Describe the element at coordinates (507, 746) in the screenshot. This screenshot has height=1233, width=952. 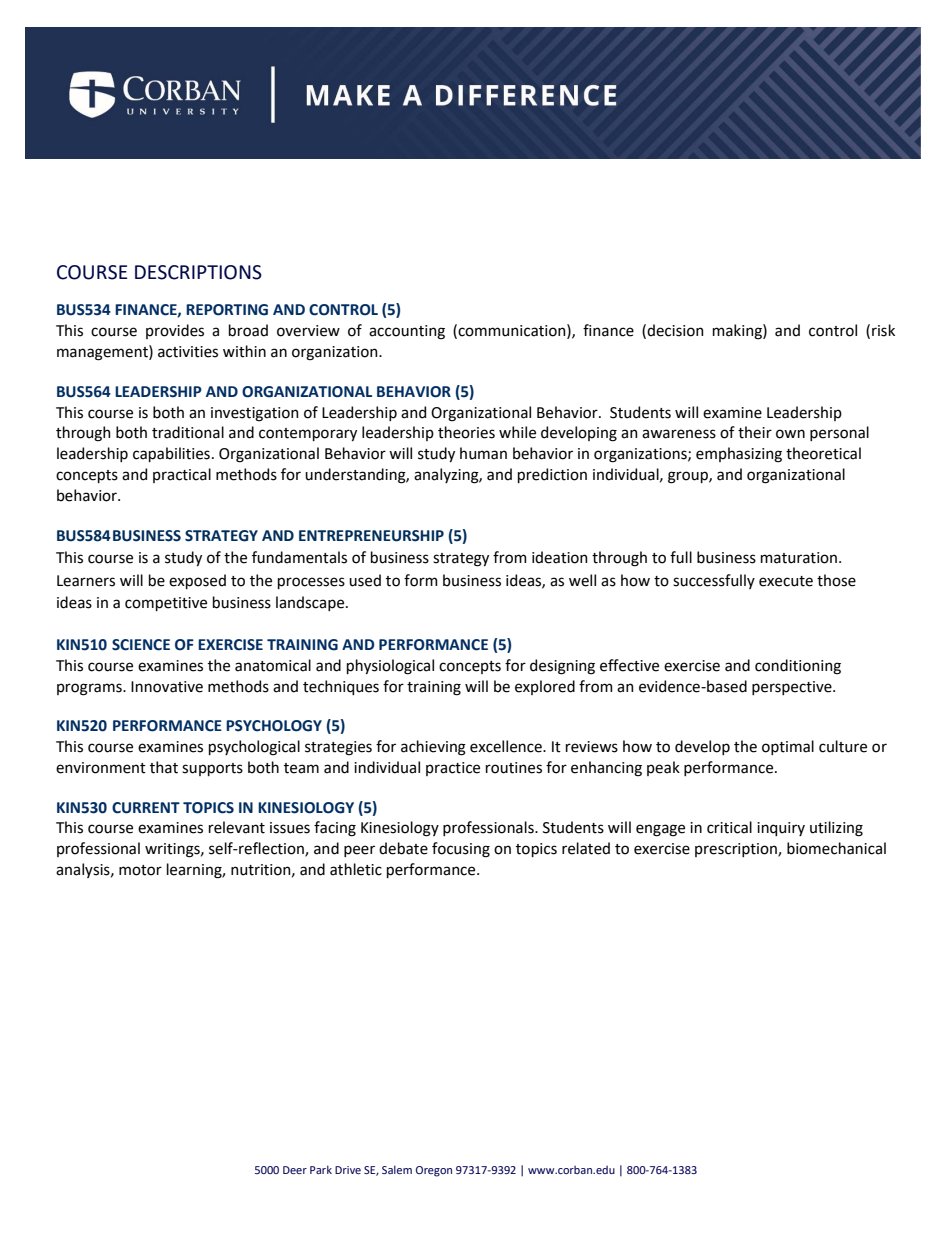
I see `excellence` at that location.
